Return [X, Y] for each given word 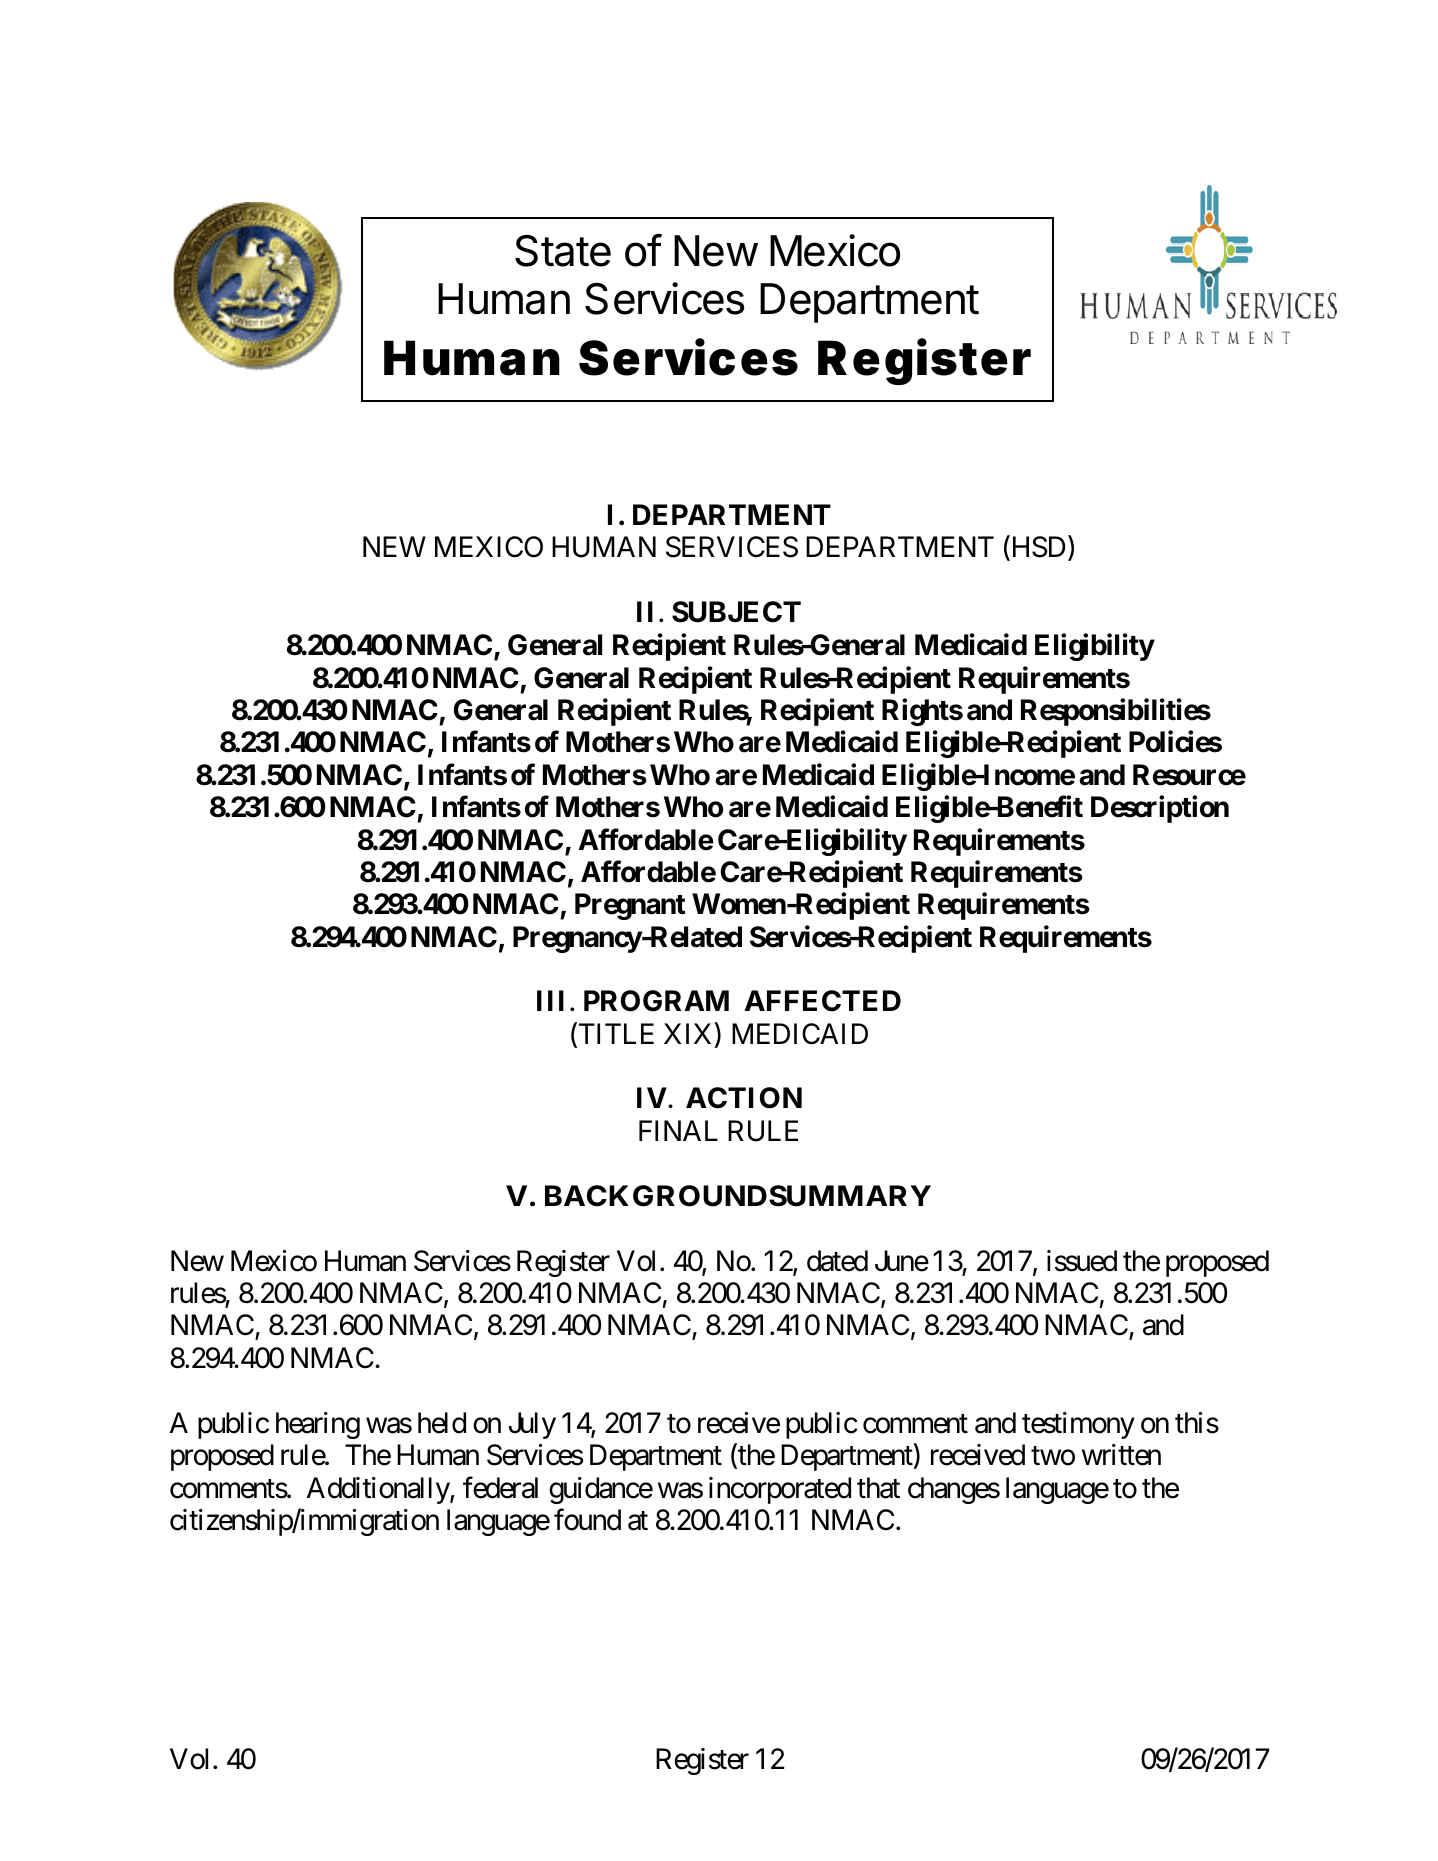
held [442, 1423]
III [550, 1000]
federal [500, 1487]
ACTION [744, 1098]
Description [1160, 809]
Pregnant [630, 906]
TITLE [615, 1035]
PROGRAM [656, 1001]
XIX [687, 1033]
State [563, 251]
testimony [1078, 1425]
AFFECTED [823, 1001]
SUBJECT [736, 612]
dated [837, 1261]
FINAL [678, 1130]
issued [1082, 1261]
